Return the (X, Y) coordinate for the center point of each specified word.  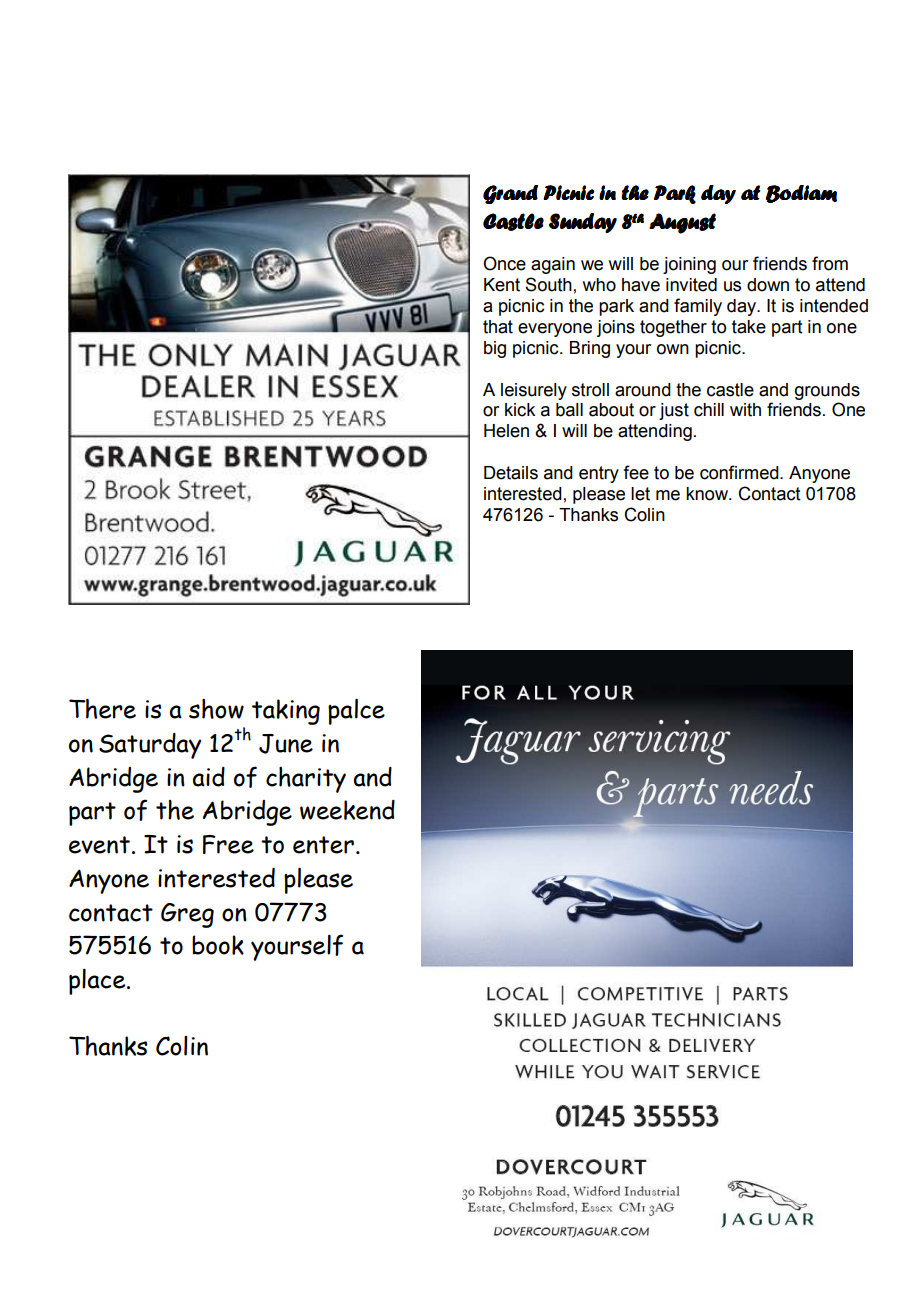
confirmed (740, 472)
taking (286, 712)
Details (511, 473)
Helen (506, 431)
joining (689, 265)
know (708, 494)
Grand (510, 194)
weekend (347, 810)
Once (504, 263)
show (216, 709)
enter (325, 845)
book (218, 945)
